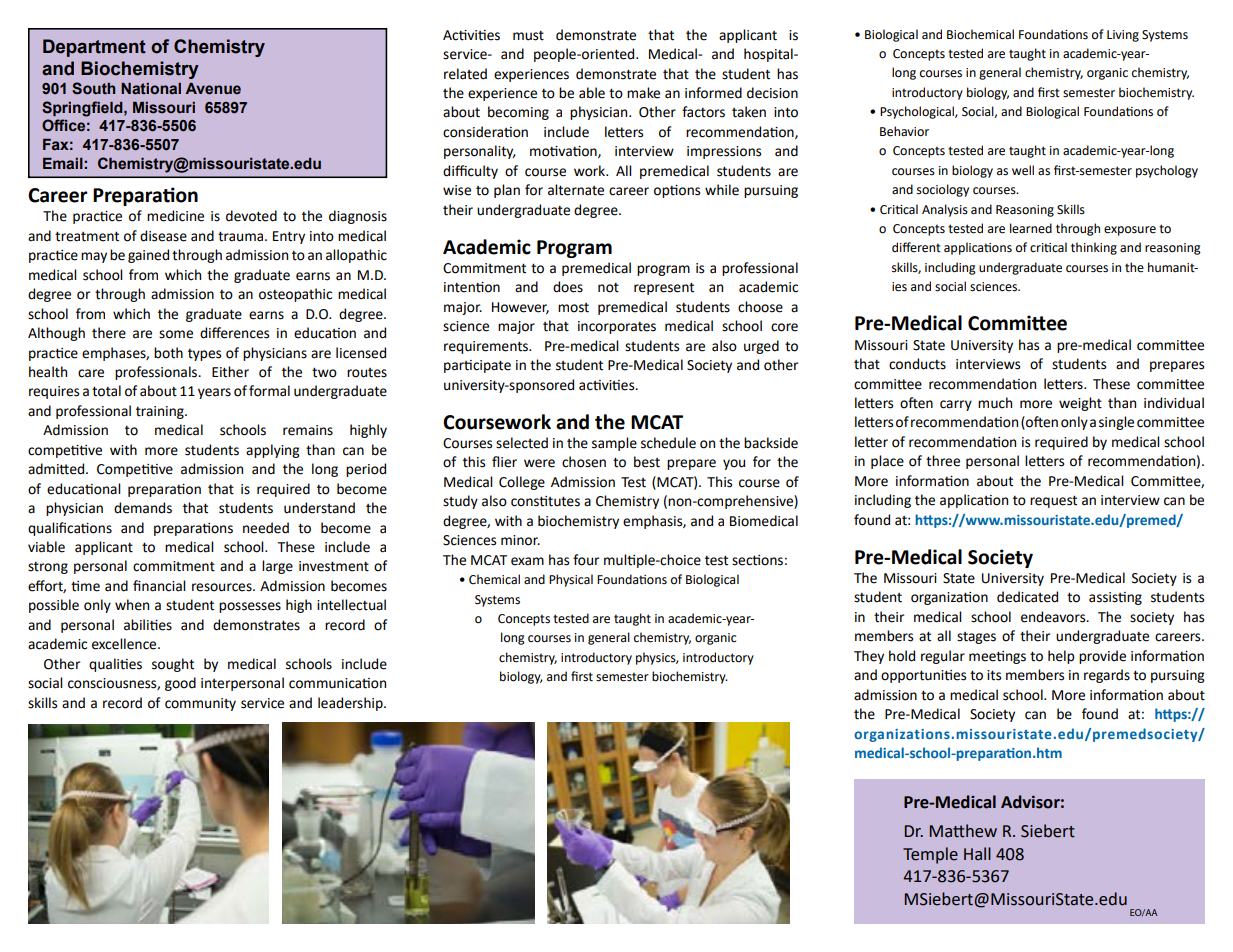  I want to click on help, so click(1061, 657).
